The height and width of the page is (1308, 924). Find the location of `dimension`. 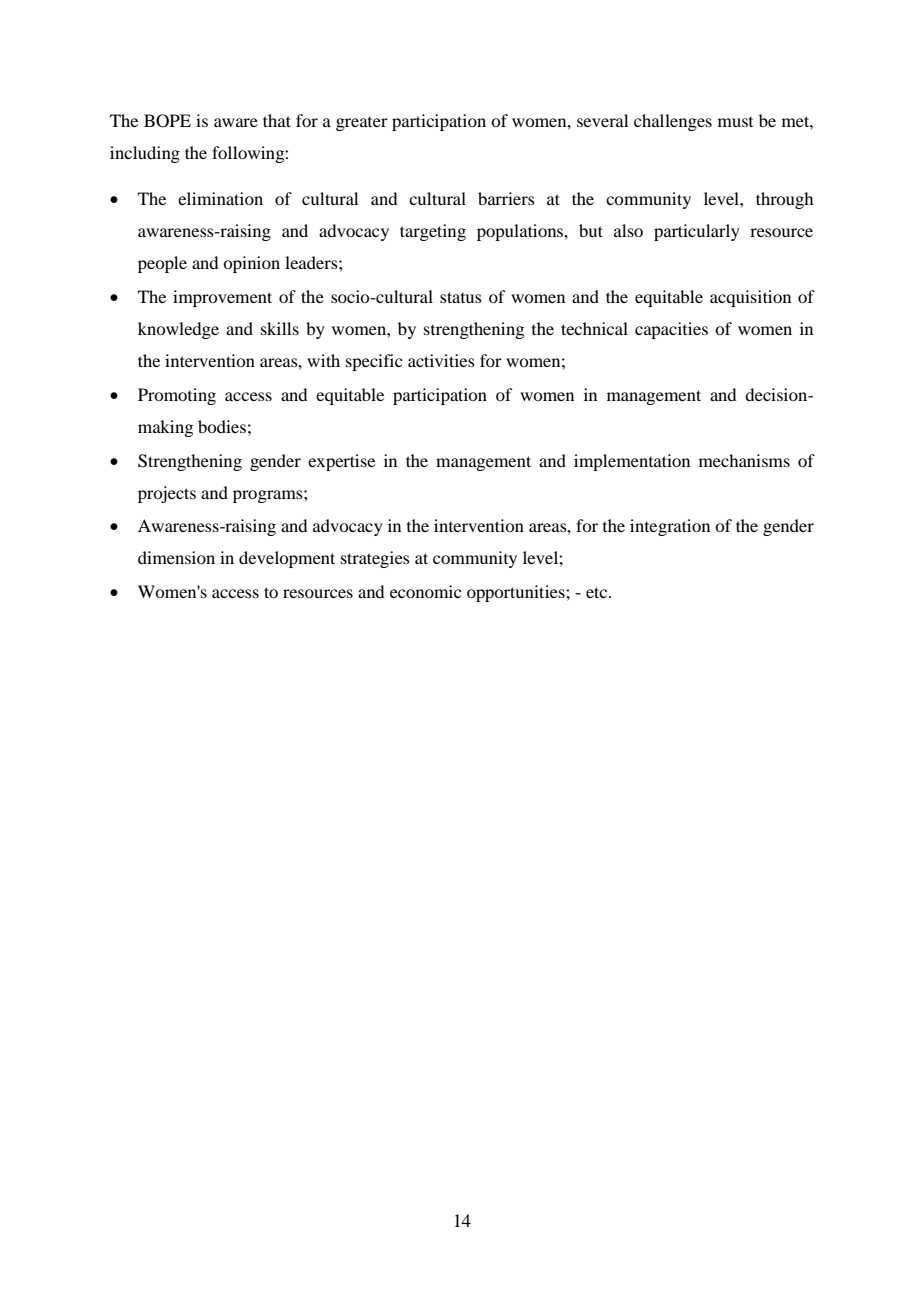

dimension is located at coordinates (176, 557).
